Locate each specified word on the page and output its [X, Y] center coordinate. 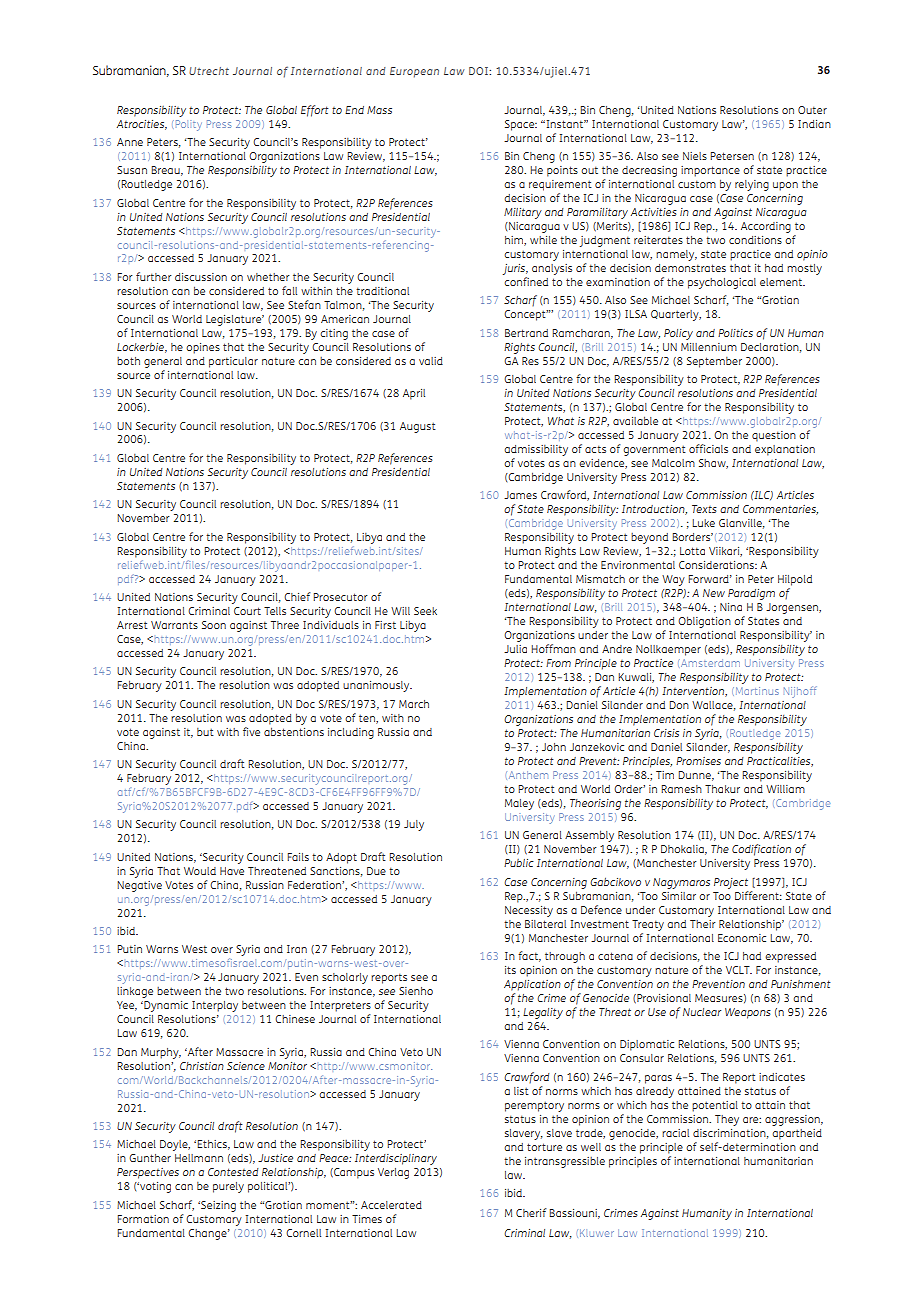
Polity [189, 125]
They [727, 1120]
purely [228, 1187]
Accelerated [391, 1205]
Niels [695, 156]
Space [521, 125]
